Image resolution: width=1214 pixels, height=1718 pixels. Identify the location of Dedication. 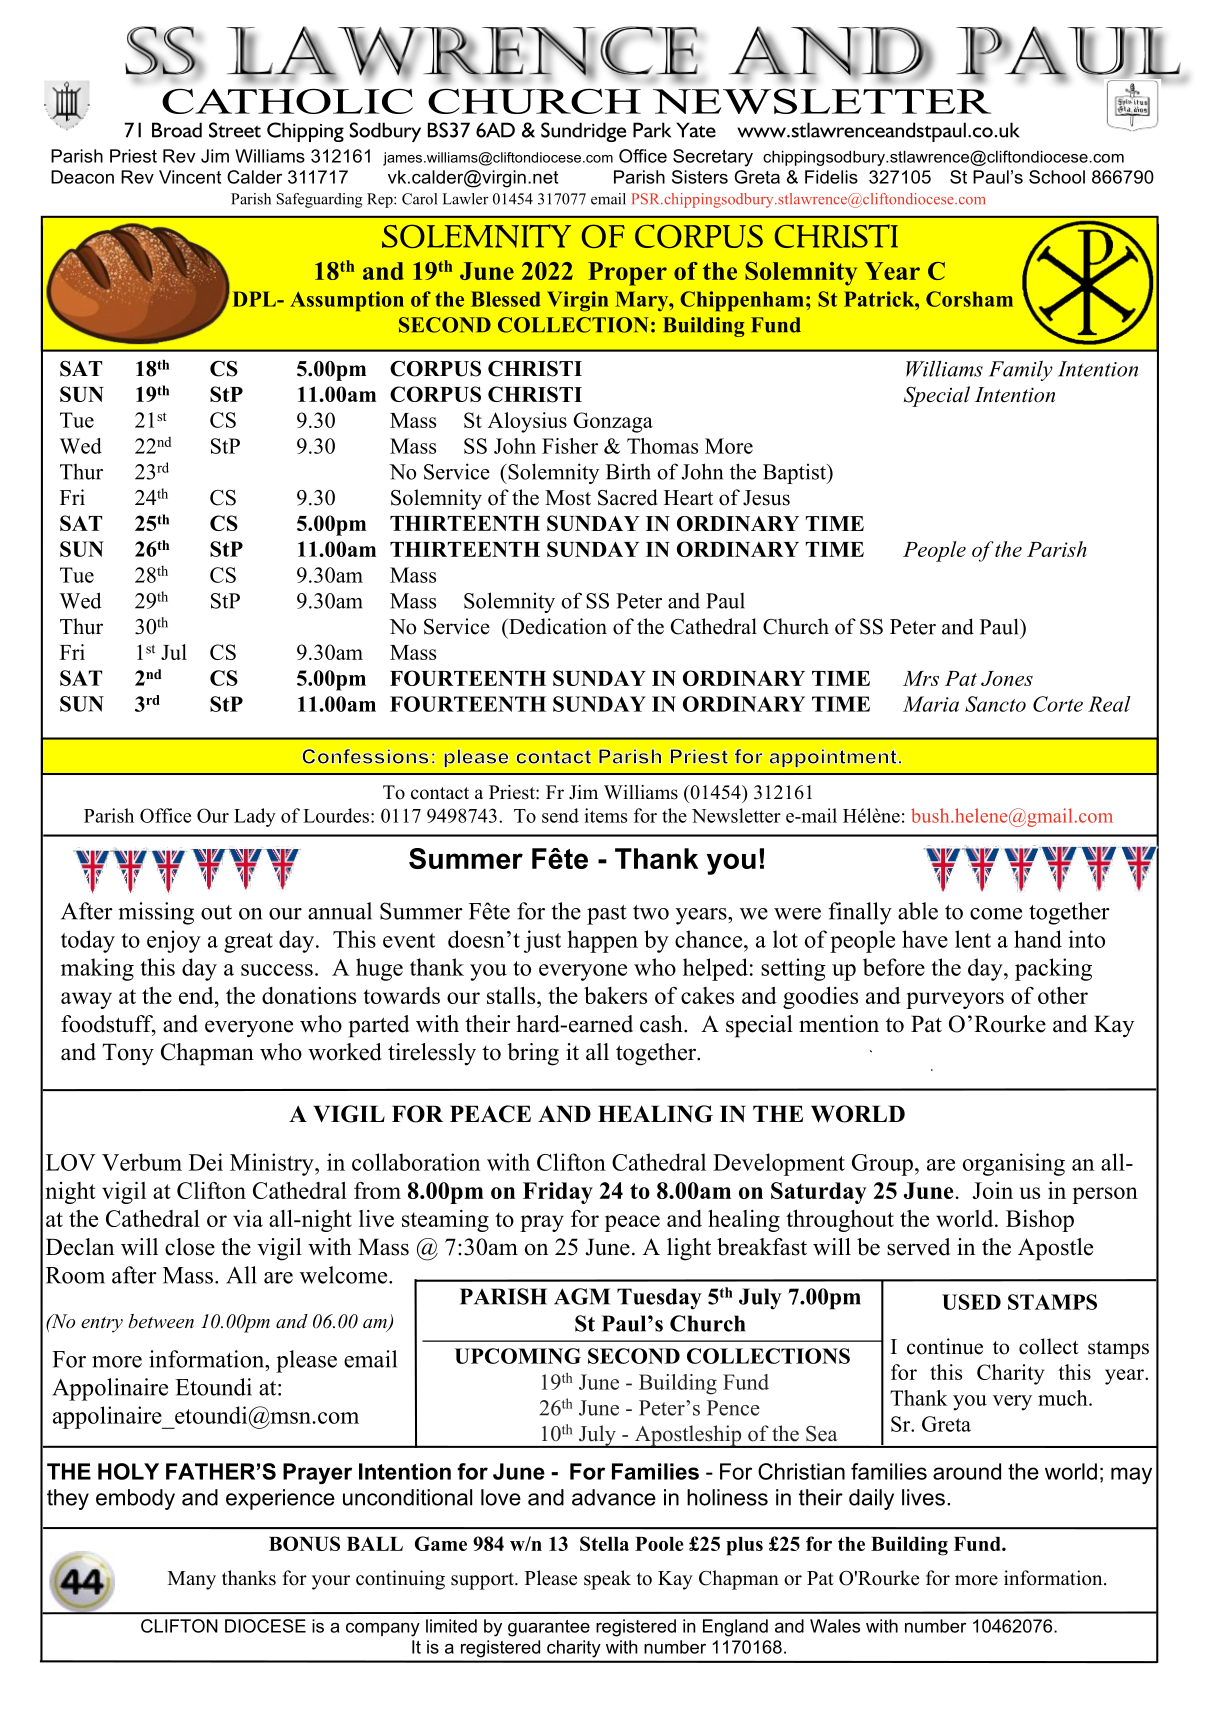
(557, 626).
